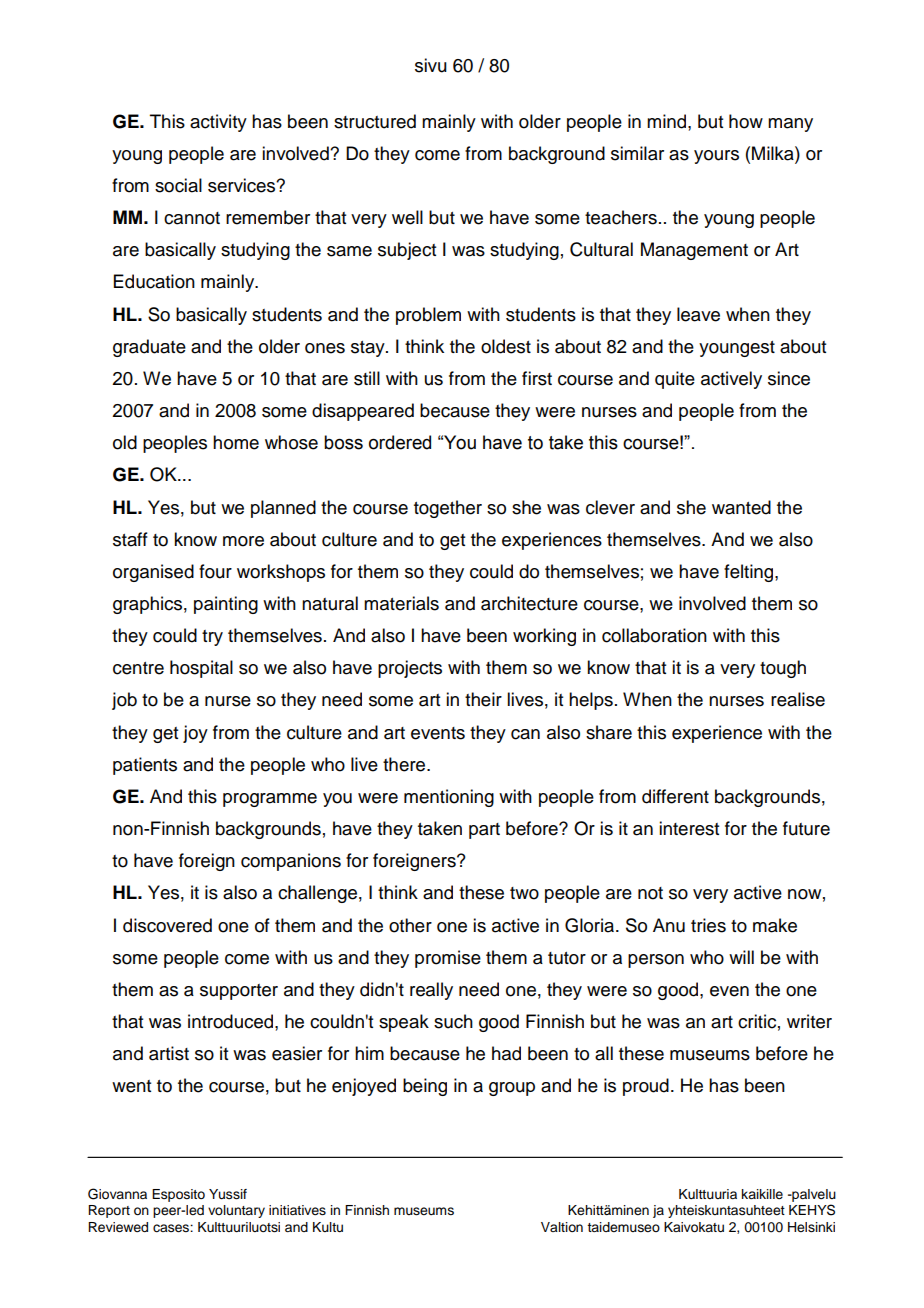  What do you see at coordinates (400, 442) in the screenshot?
I see `ordered` at bounding box center [400, 442].
